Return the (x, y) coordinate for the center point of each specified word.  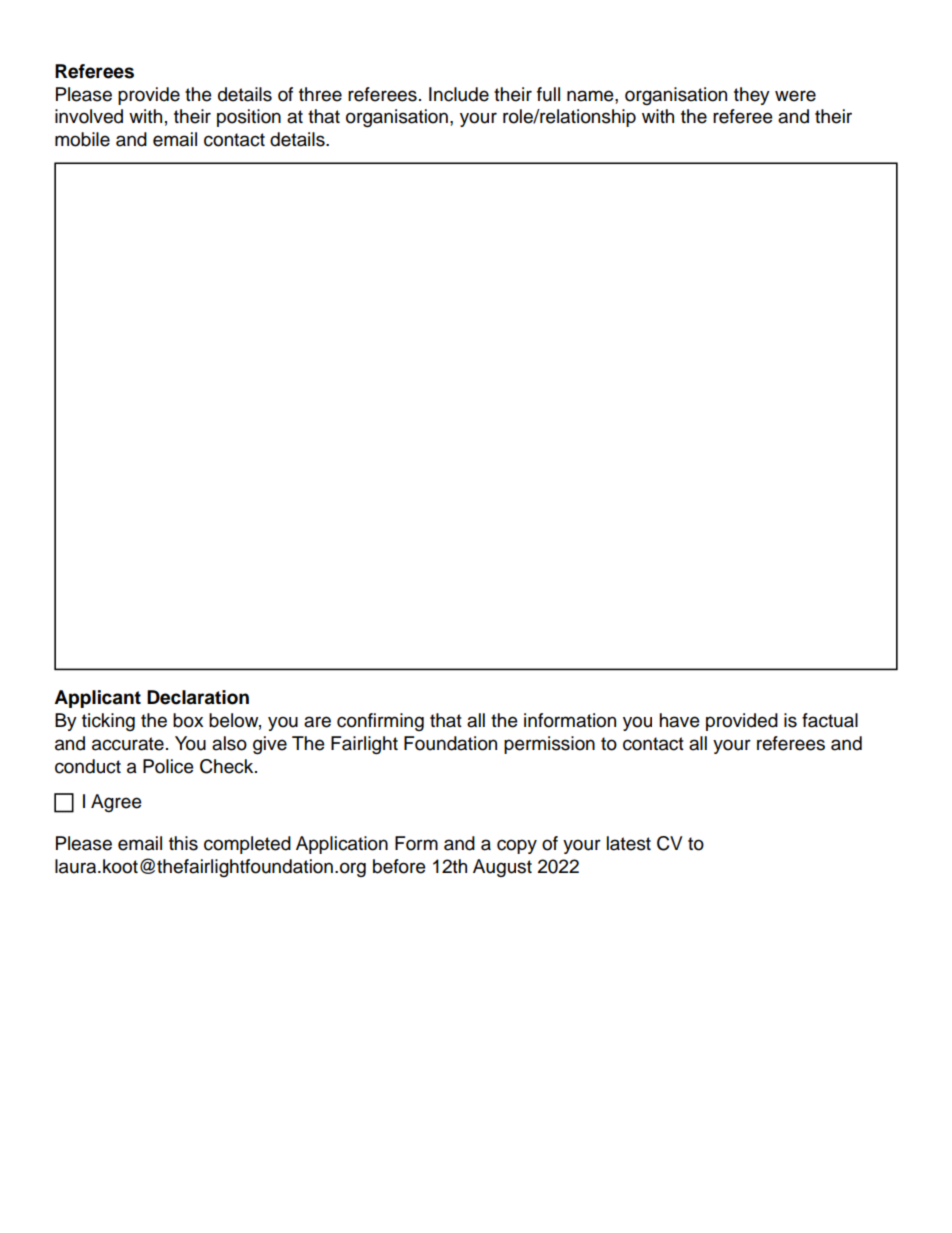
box (188, 720)
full (548, 94)
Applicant (97, 699)
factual (830, 720)
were (795, 96)
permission (549, 745)
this (183, 843)
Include (459, 94)
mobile (82, 139)
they (752, 96)
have (679, 720)
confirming (380, 722)
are (317, 722)
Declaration (198, 697)
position (249, 118)
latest (629, 843)
